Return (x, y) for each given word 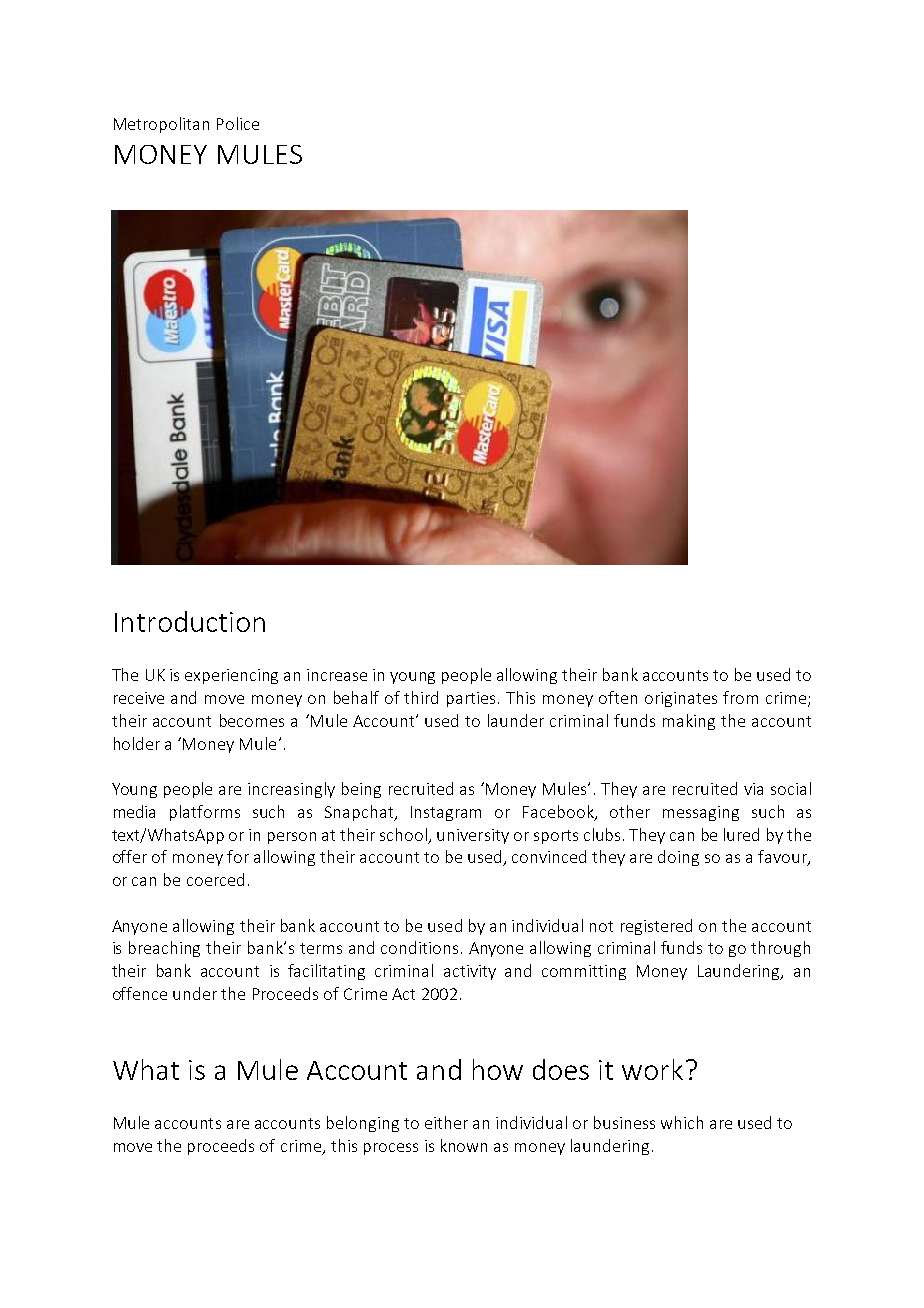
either (446, 1122)
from (740, 697)
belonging (363, 1124)
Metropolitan (161, 125)
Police (238, 123)
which (682, 1122)
